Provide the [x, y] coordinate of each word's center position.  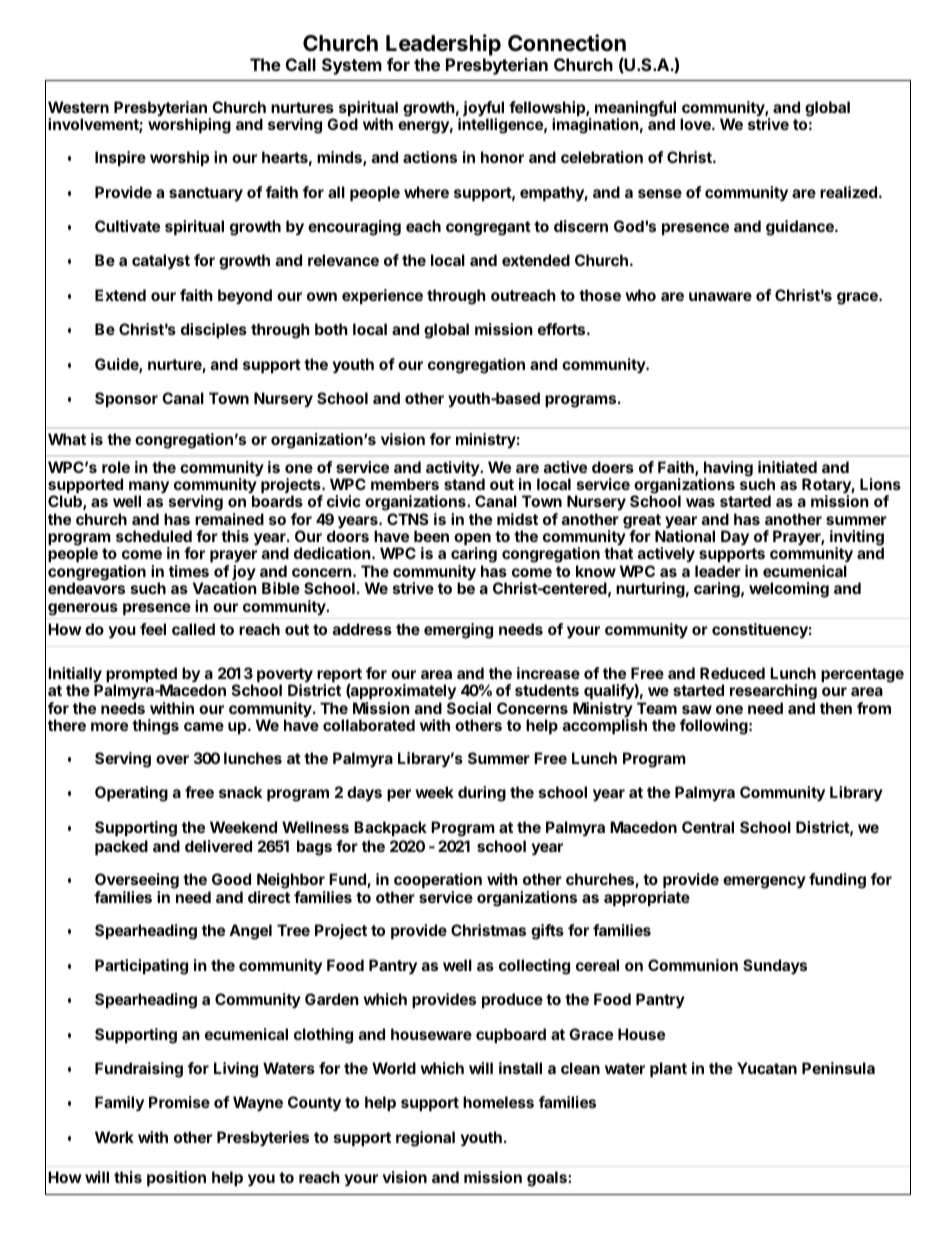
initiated [787, 467]
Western [78, 107]
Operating [131, 794]
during [482, 794]
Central [708, 827]
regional [425, 1139]
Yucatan [767, 1068]
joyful [483, 110]
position [176, 1178]
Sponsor [126, 399]
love [696, 124]
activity [454, 468]
